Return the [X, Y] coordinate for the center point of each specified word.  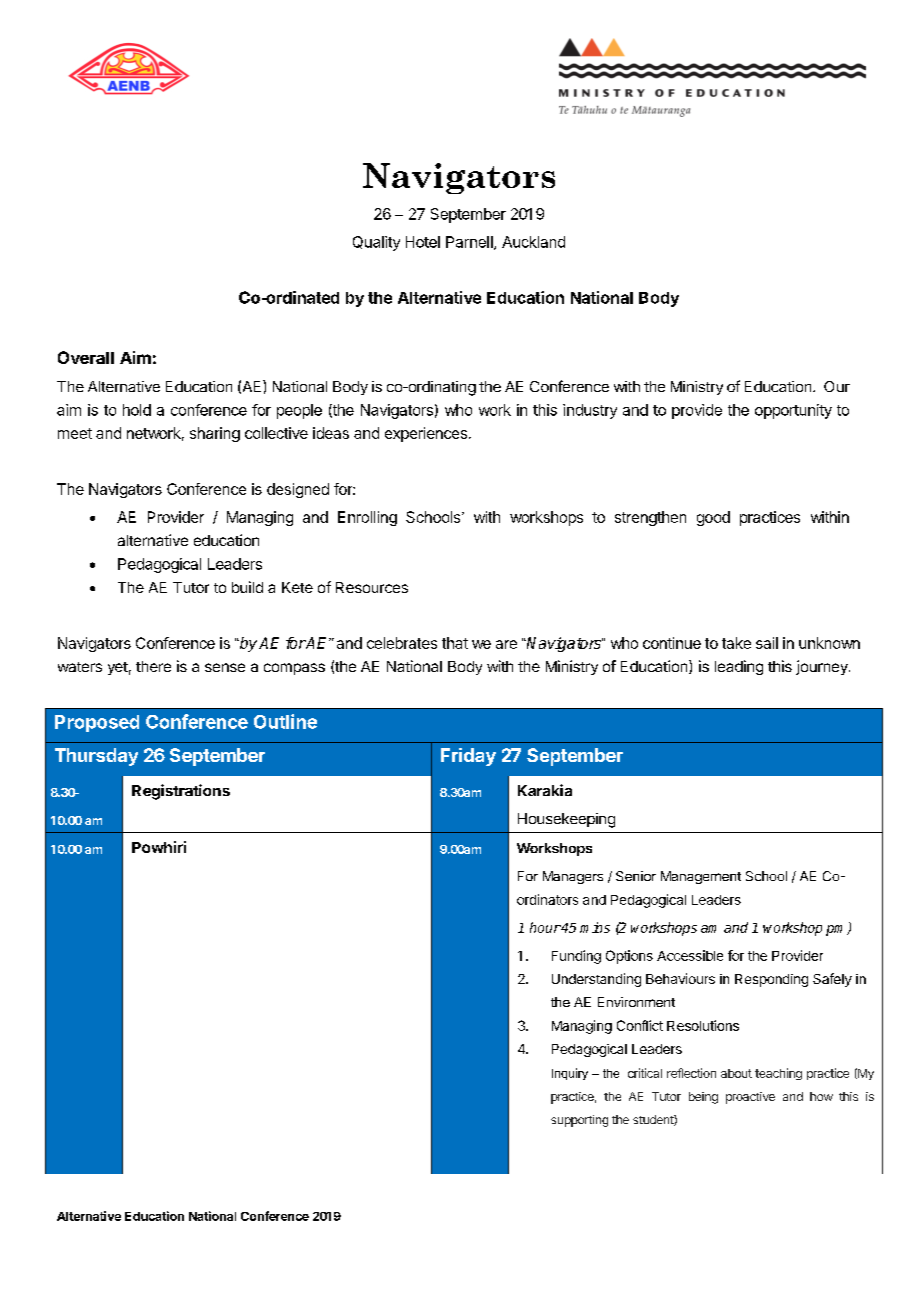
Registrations [181, 792]
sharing [215, 434]
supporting [579, 1121]
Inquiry [570, 1074]
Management [701, 877]
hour [545, 927]
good [713, 518]
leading [739, 667]
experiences [426, 434]
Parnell [470, 243]
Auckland [533, 242]
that [455, 643]
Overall [86, 357]
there [153, 666]
